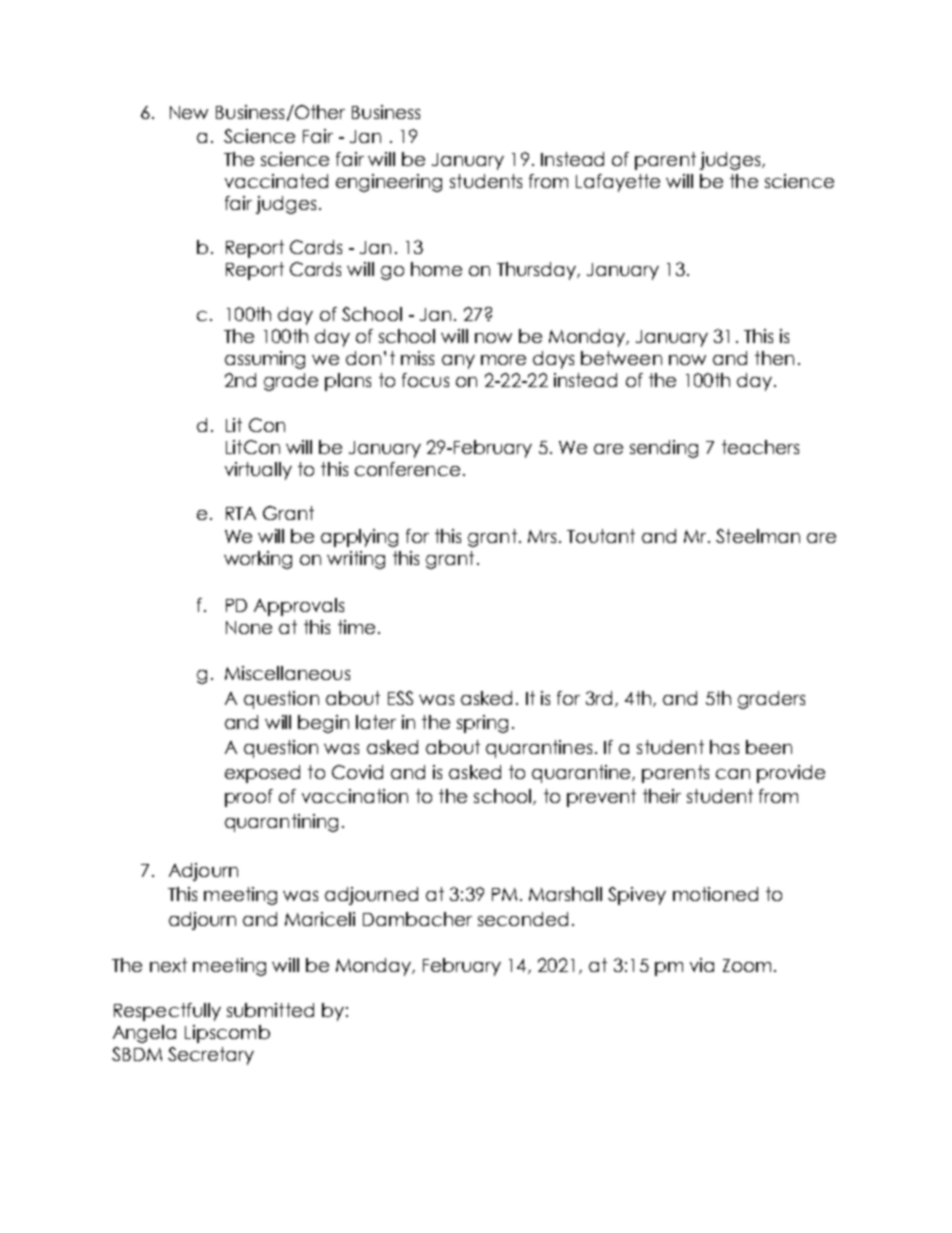 The image size is (952, 1233). What do you see at coordinates (189, 112) in the screenshot?
I see `New` at bounding box center [189, 112].
